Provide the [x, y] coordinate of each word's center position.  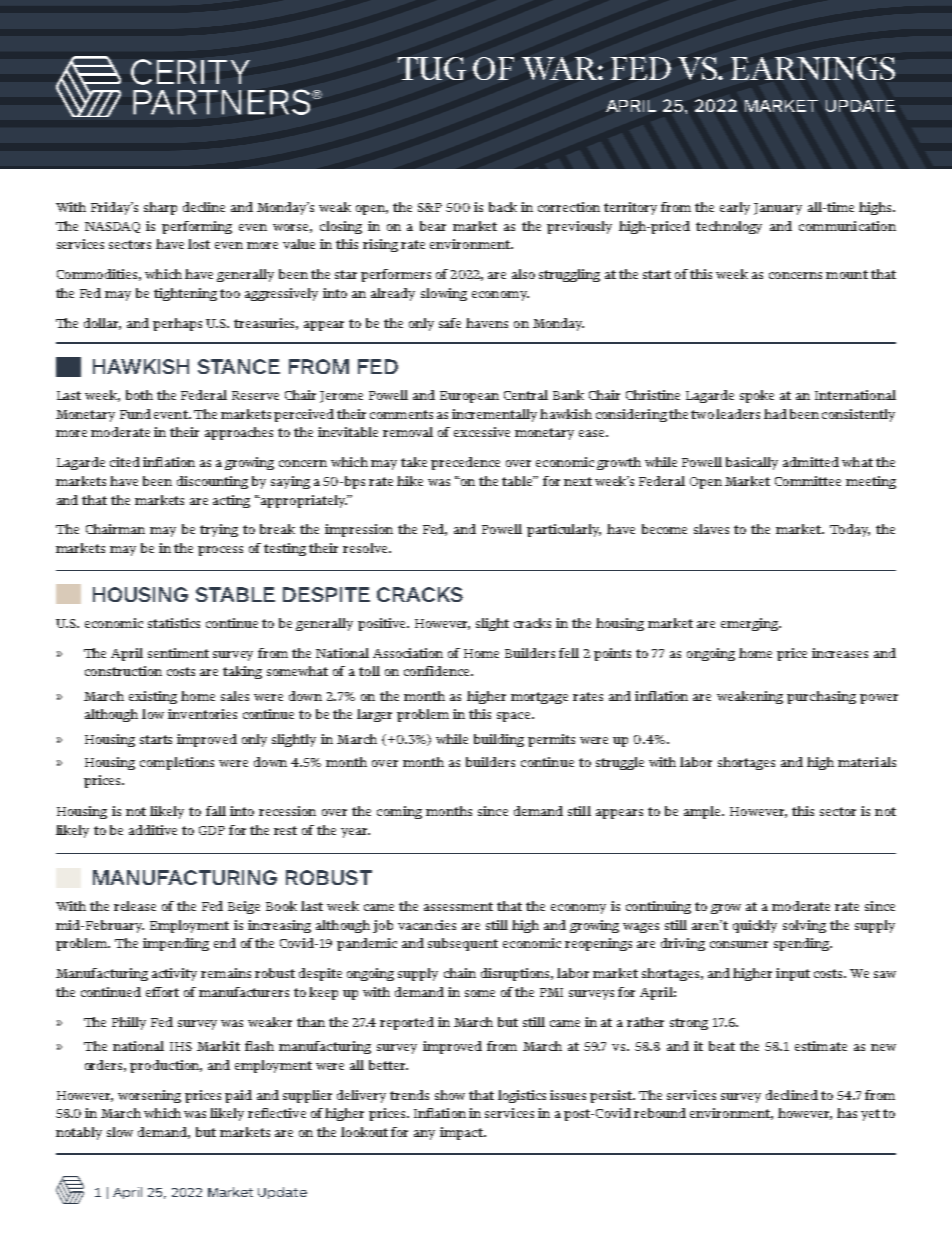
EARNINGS [813, 68]
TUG [432, 68]
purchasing [821, 697]
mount [847, 274]
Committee [808, 481]
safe [450, 323]
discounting [212, 482]
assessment [458, 906]
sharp [160, 208]
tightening [185, 294]
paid [238, 1096]
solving [804, 926]
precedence [465, 463]
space [515, 717]
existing [153, 697]
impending [176, 944]
